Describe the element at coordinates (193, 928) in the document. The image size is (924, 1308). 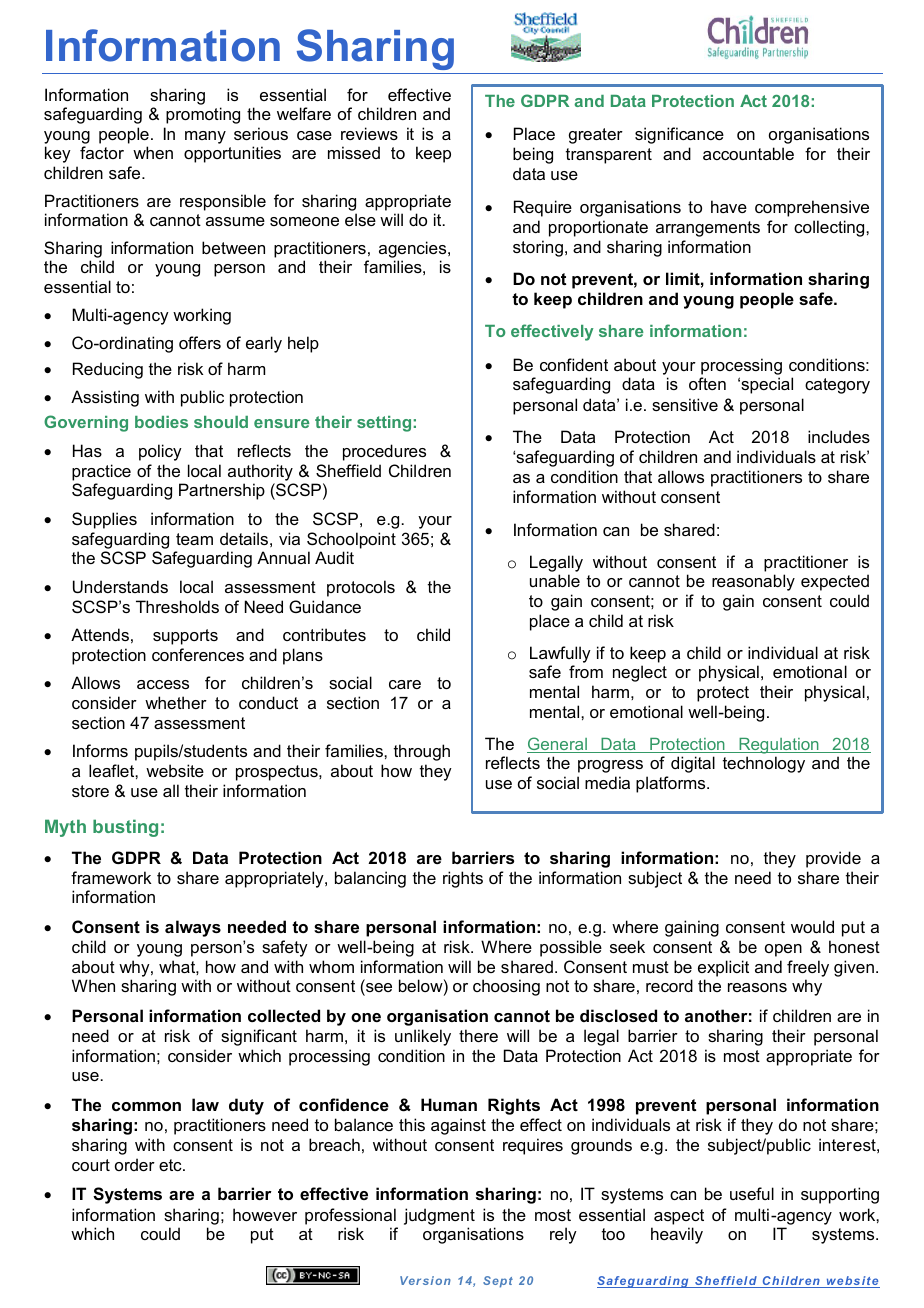
I see `always` at that location.
